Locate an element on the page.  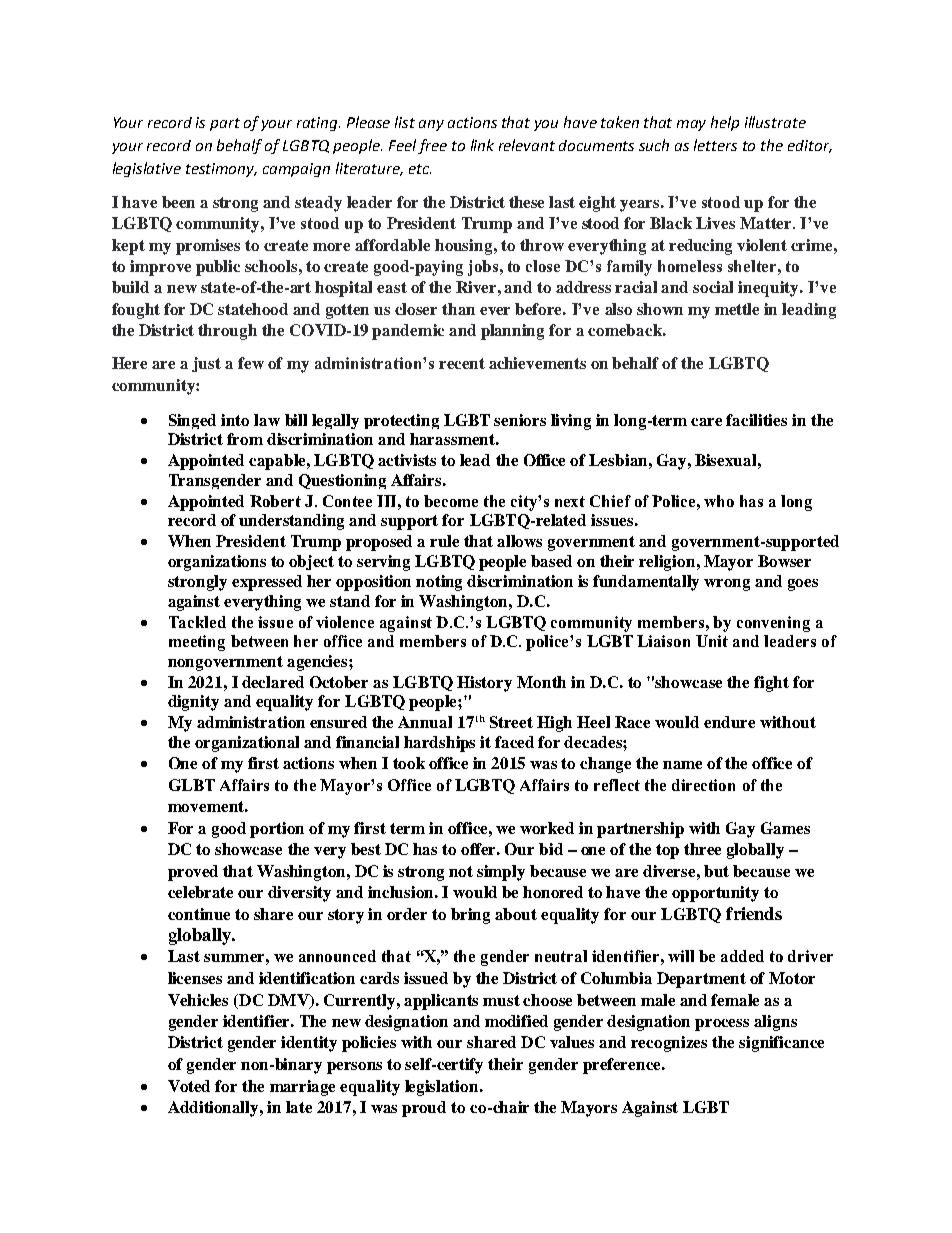
wrong is located at coordinates (727, 585).
